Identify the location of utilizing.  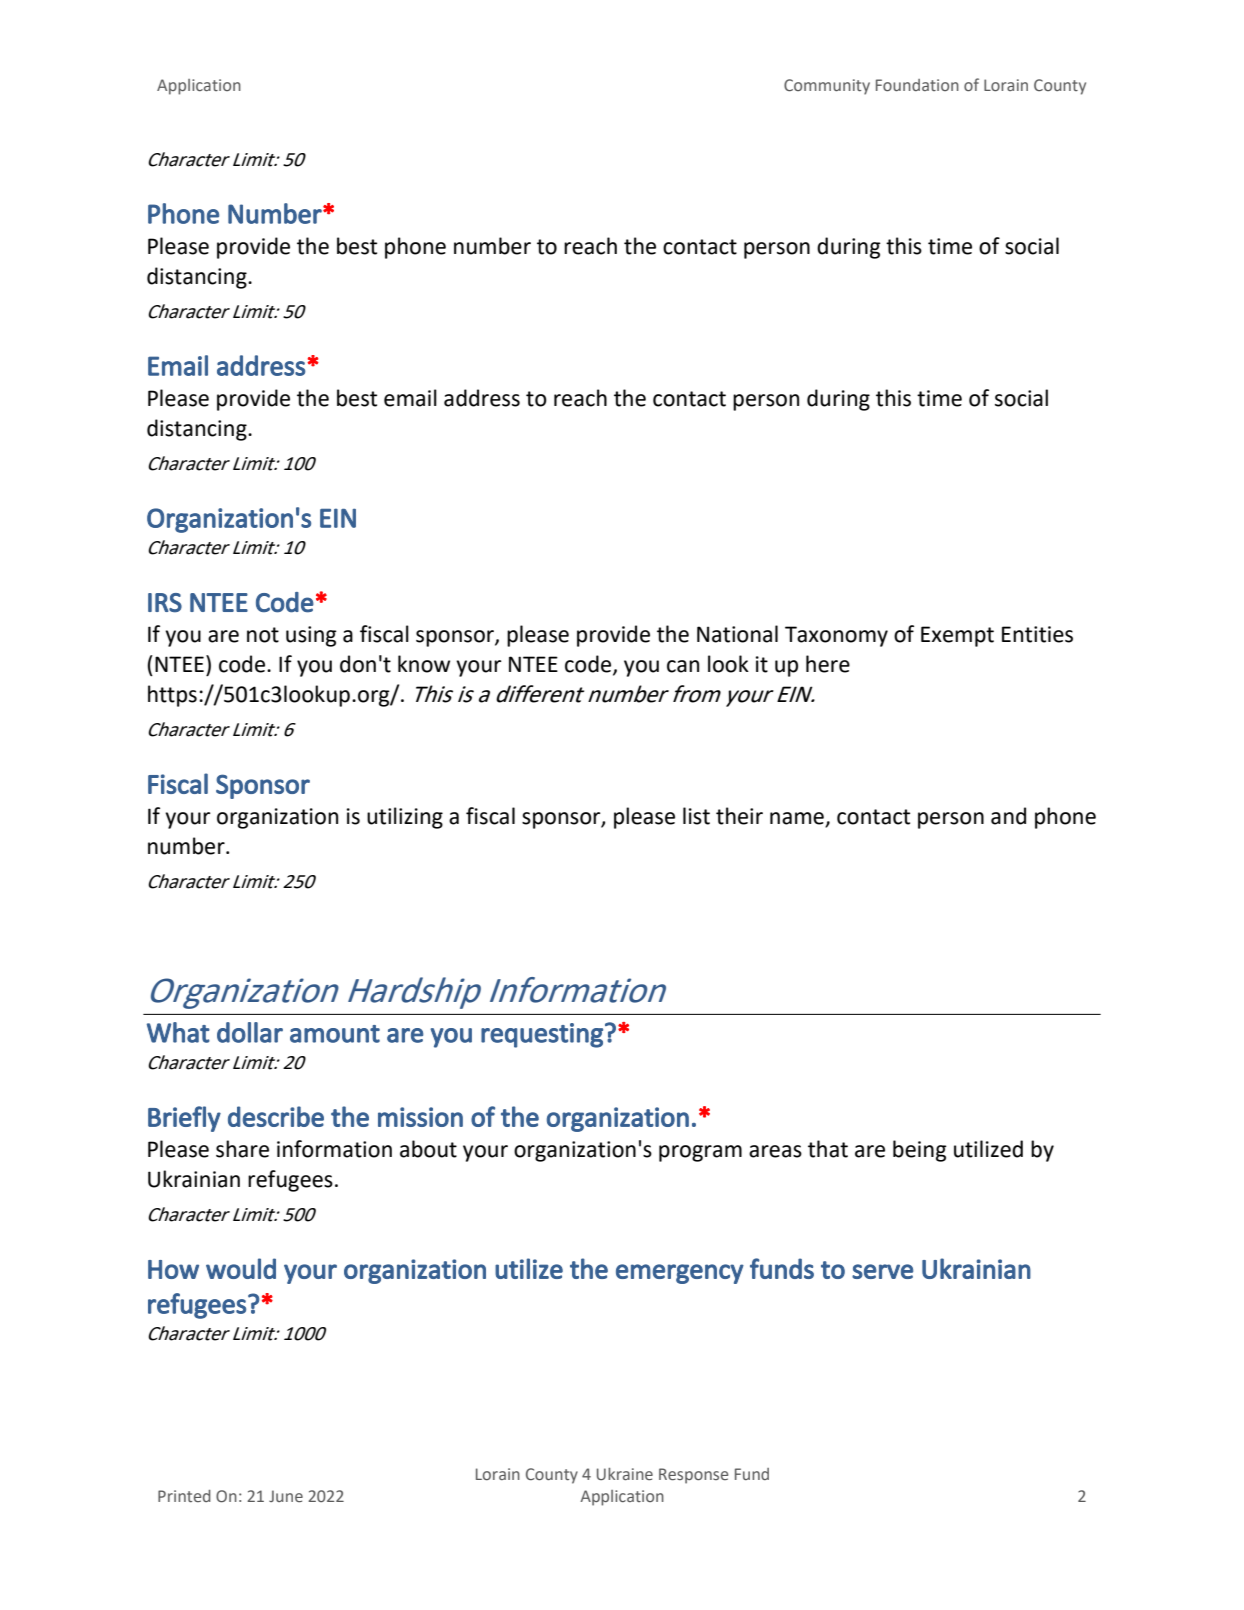
(405, 818).
